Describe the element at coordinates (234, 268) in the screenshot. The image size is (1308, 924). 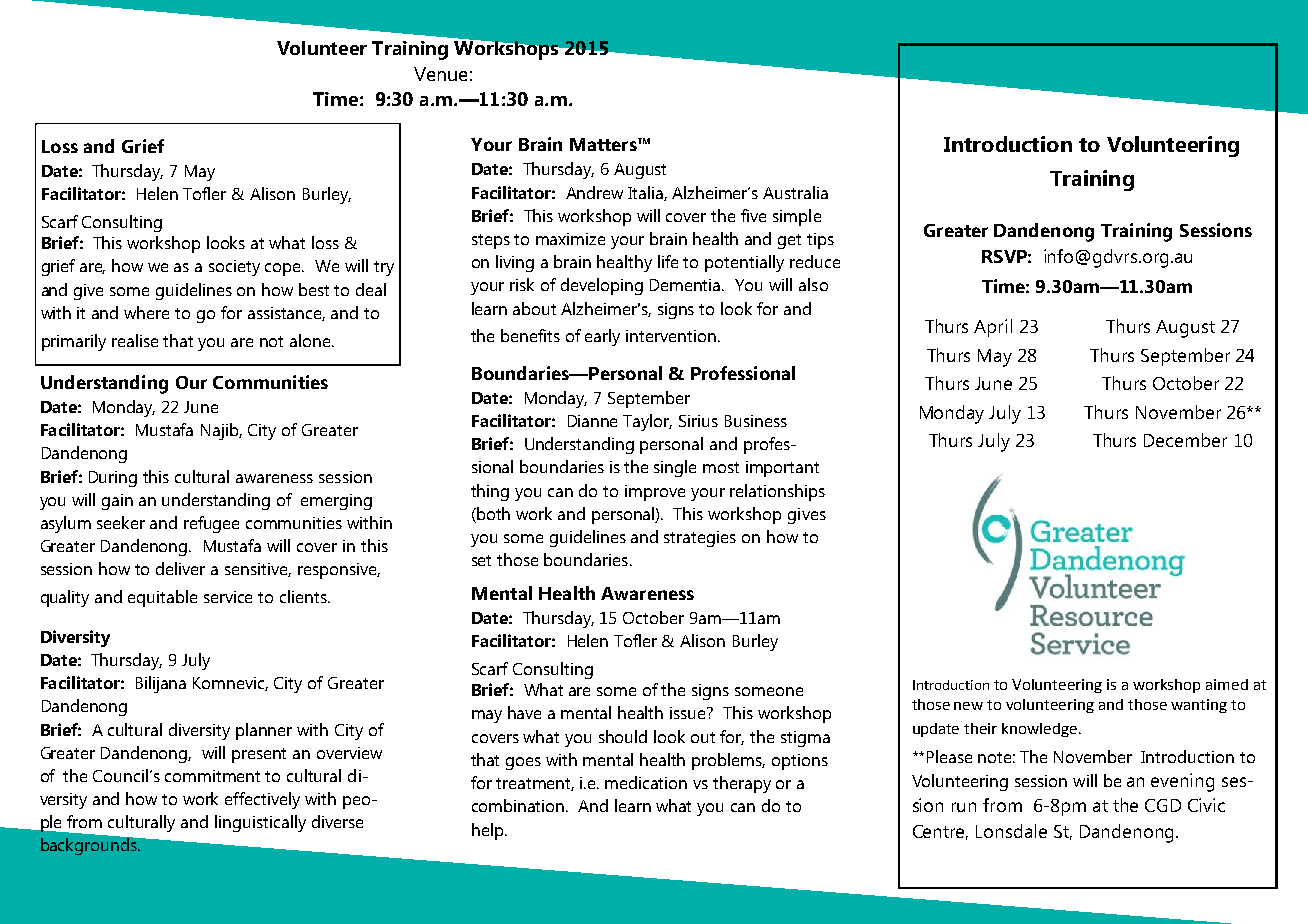
I see `society` at that location.
